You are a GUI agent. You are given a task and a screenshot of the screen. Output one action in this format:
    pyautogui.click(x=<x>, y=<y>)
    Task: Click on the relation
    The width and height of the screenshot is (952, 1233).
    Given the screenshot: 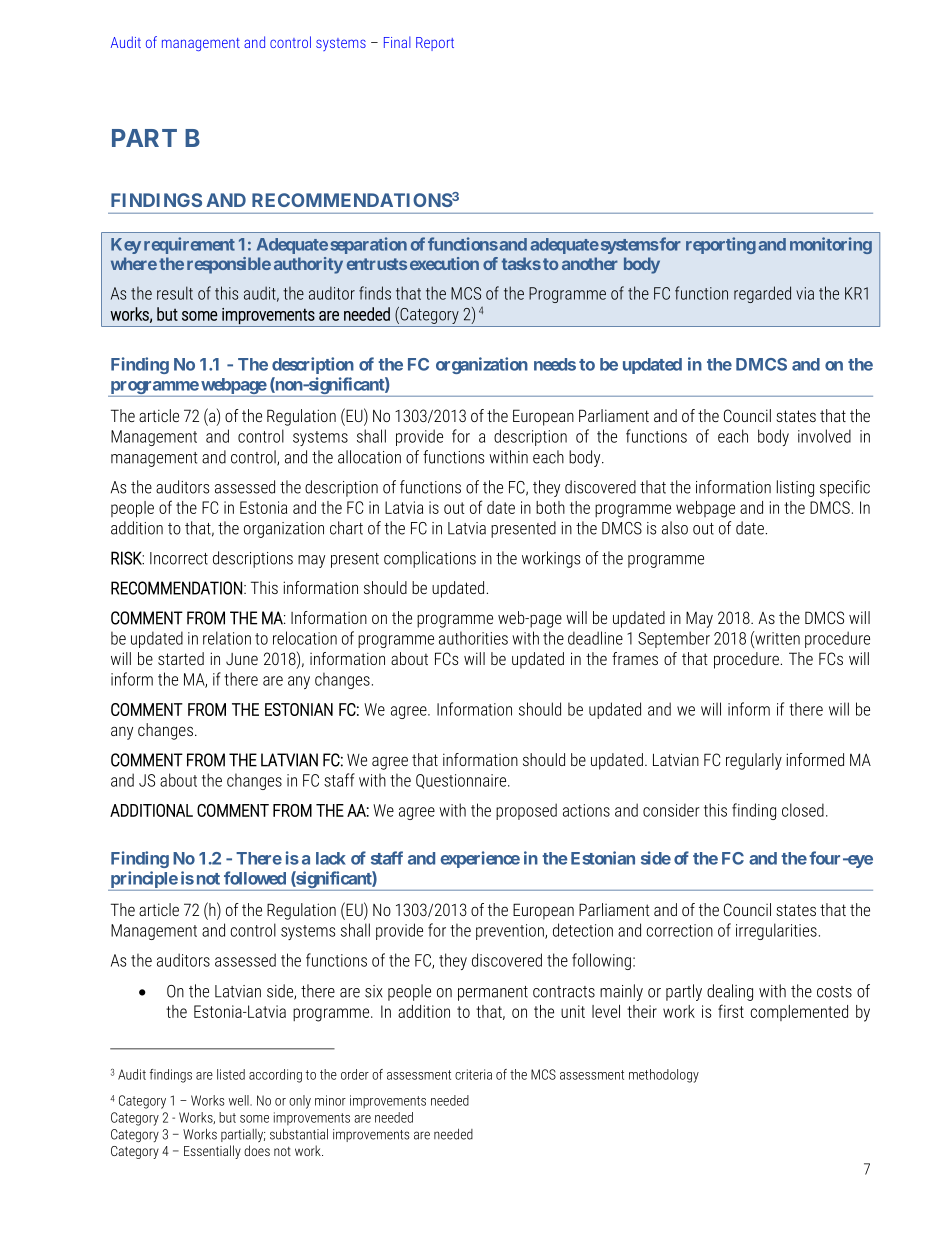 What is the action you would take?
    pyautogui.click(x=227, y=638)
